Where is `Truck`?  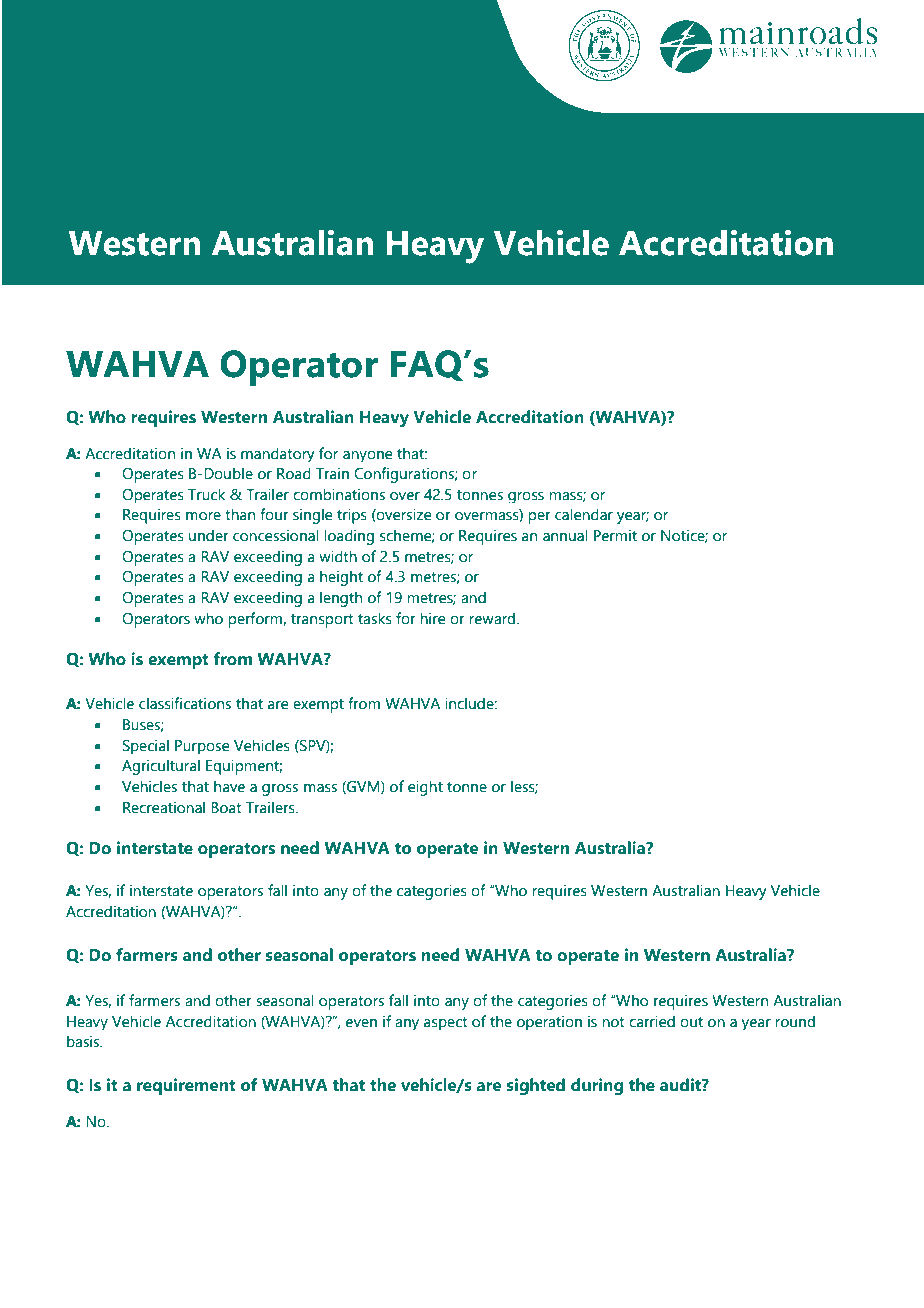
Truck is located at coordinates (206, 494).
